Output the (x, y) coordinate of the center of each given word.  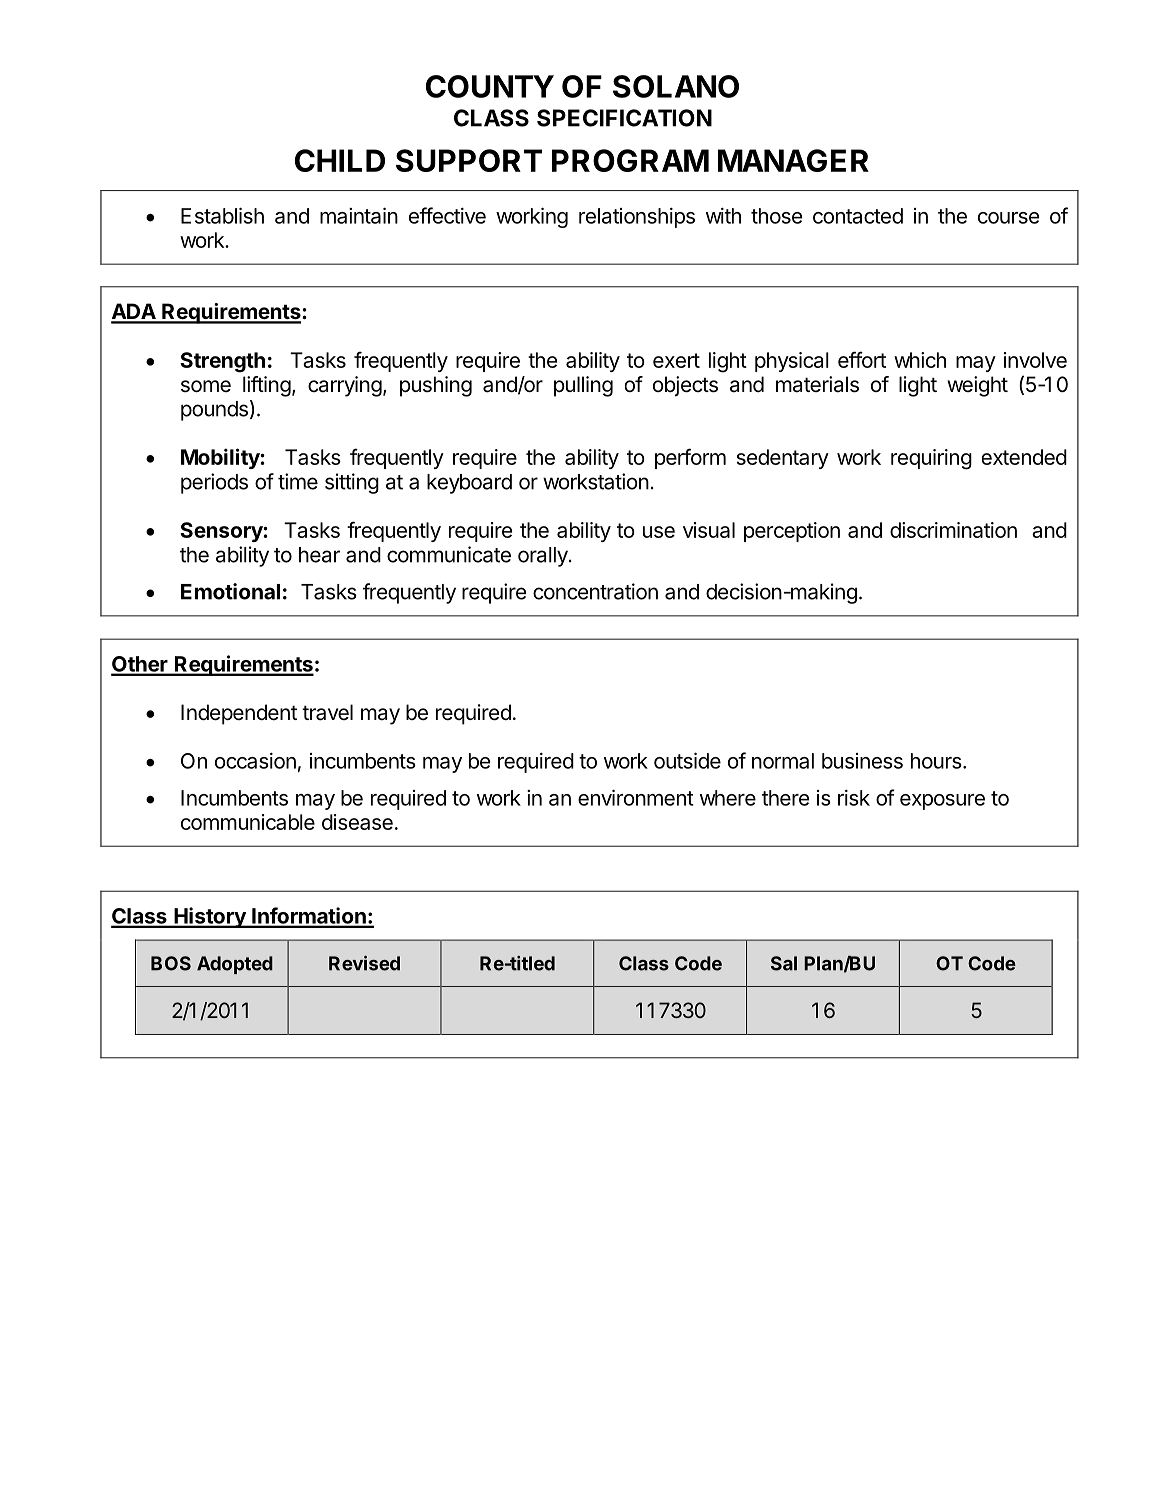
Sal (784, 963)
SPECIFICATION (624, 118)
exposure (942, 802)
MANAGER (793, 160)
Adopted (235, 965)
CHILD (340, 160)
